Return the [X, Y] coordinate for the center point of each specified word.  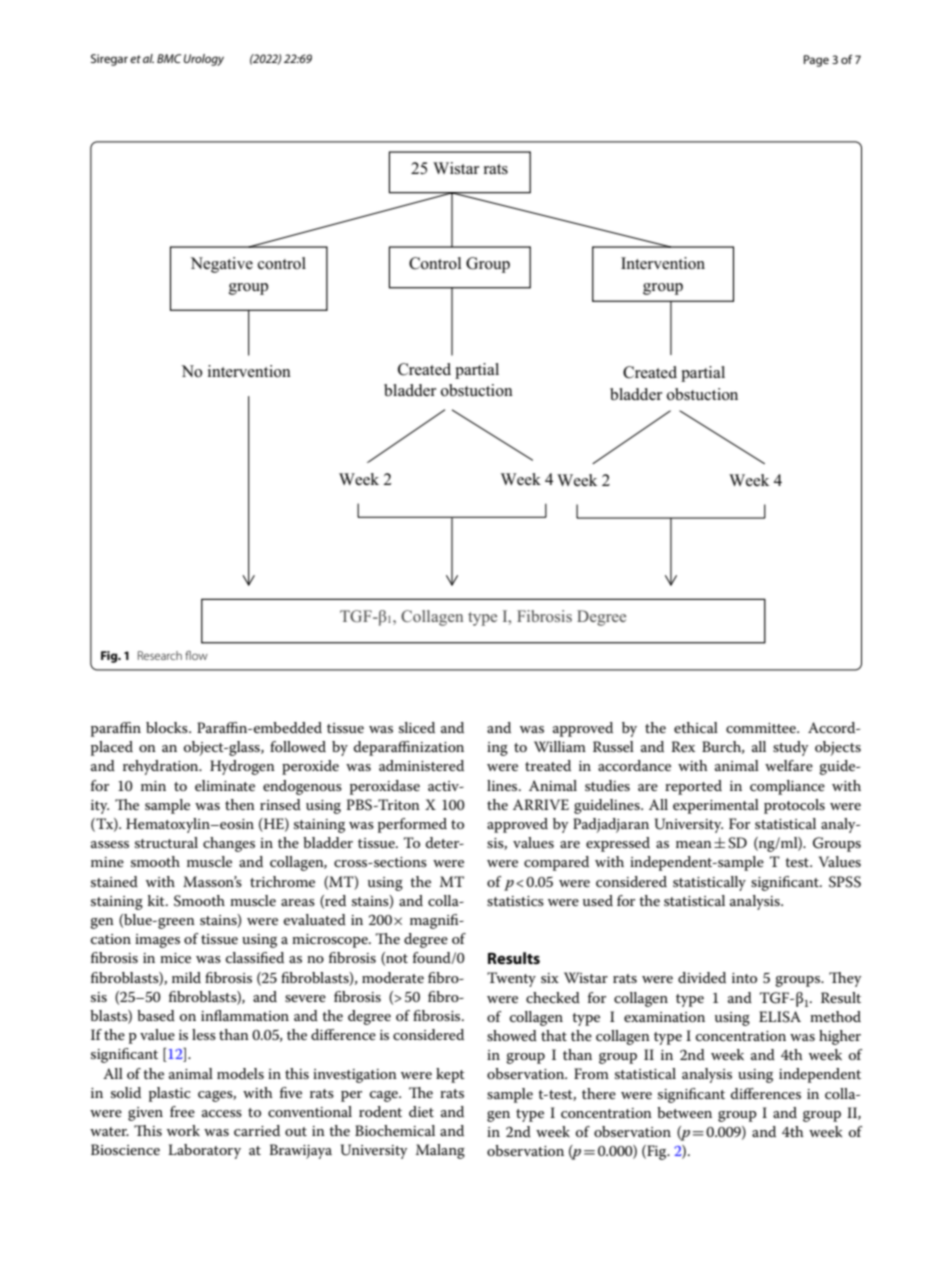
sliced [417, 727]
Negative [221, 265]
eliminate [225, 785]
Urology [204, 60]
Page [816, 61]
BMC [169, 58]
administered [421, 765]
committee [762, 728]
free [182, 1111]
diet [421, 1111]
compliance [787, 787]
